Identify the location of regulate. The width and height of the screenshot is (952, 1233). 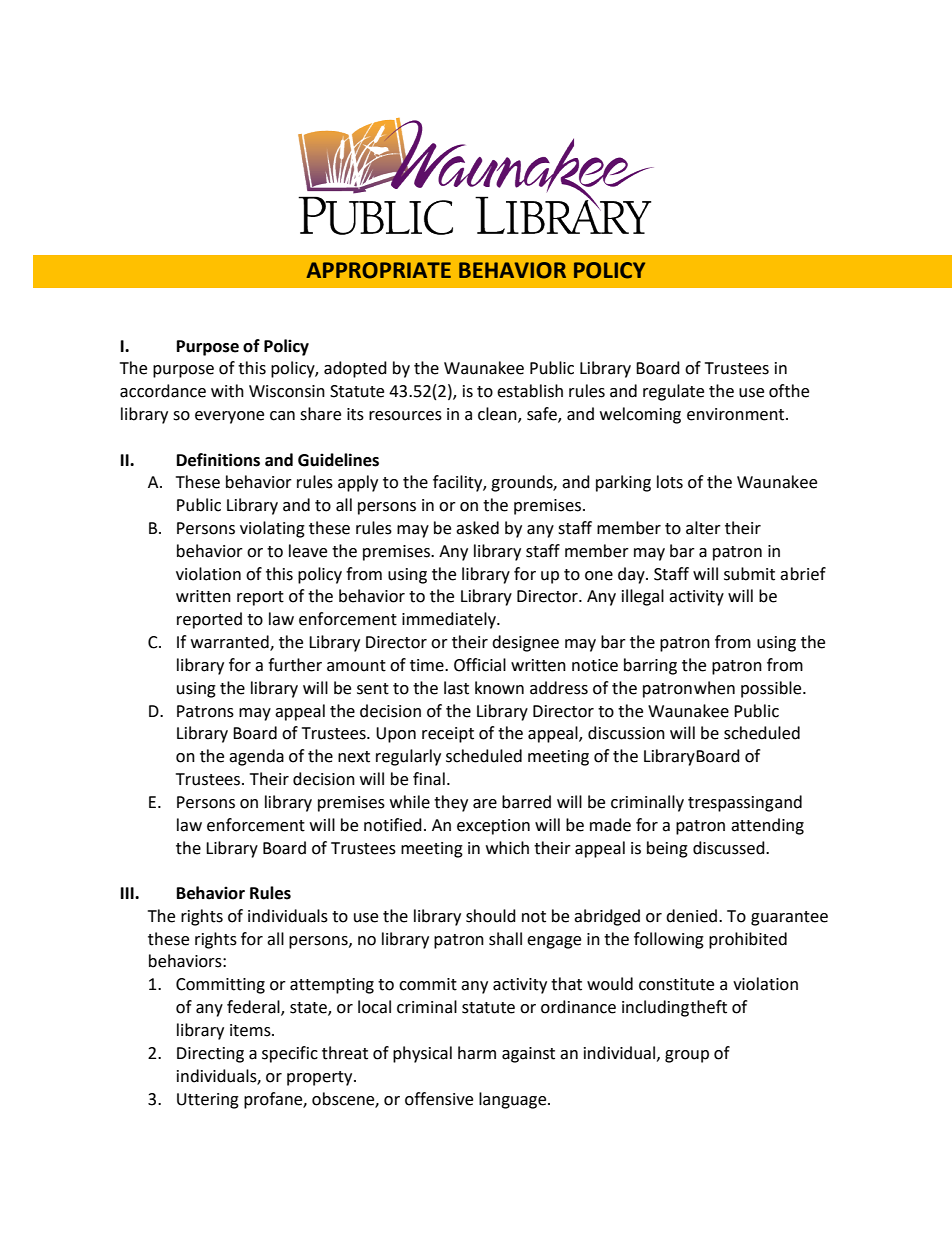
(673, 392).
